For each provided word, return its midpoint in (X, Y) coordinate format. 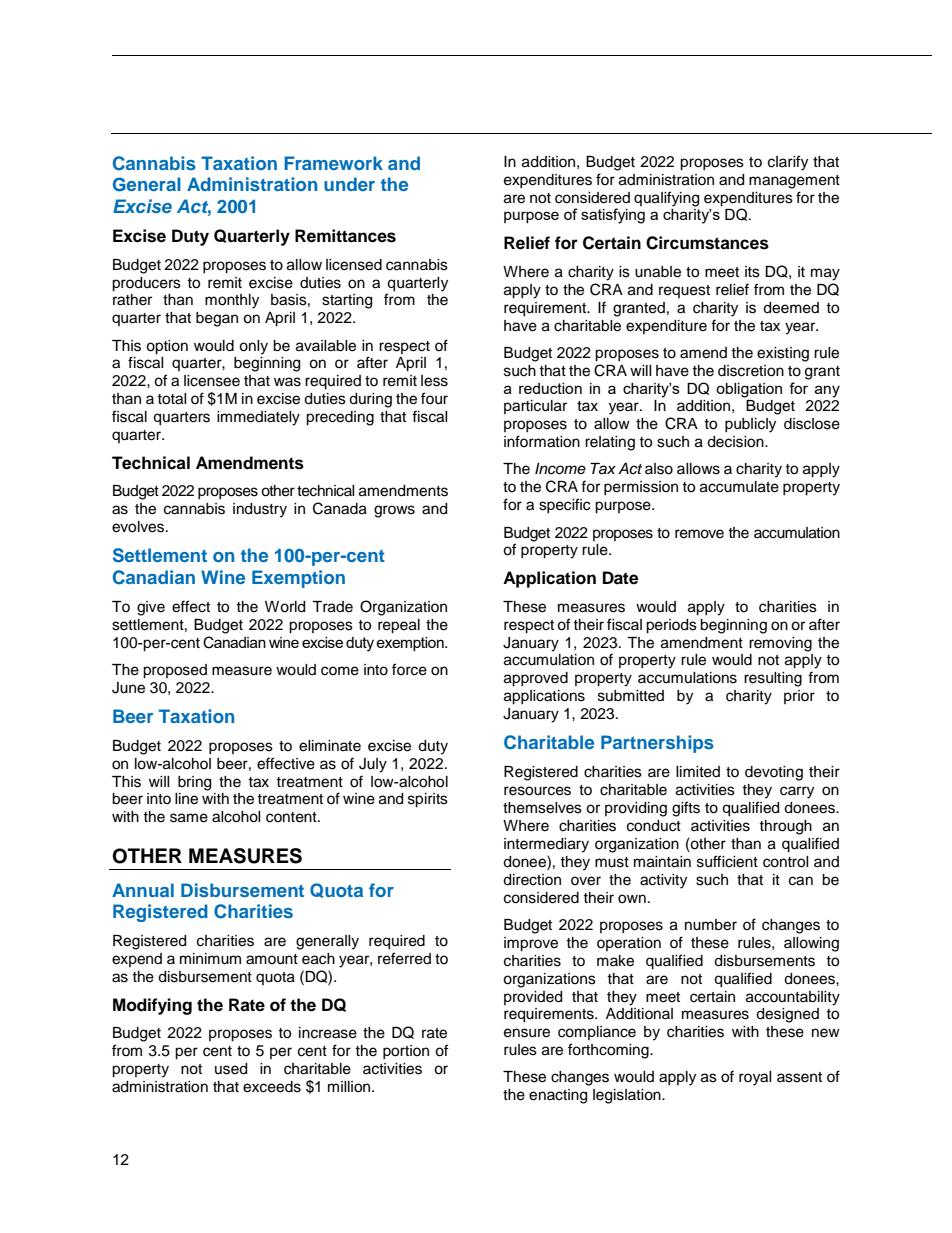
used (231, 1069)
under (349, 184)
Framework (333, 163)
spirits (428, 800)
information (542, 441)
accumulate (739, 487)
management (794, 182)
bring (194, 783)
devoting (774, 773)
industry (260, 510)
